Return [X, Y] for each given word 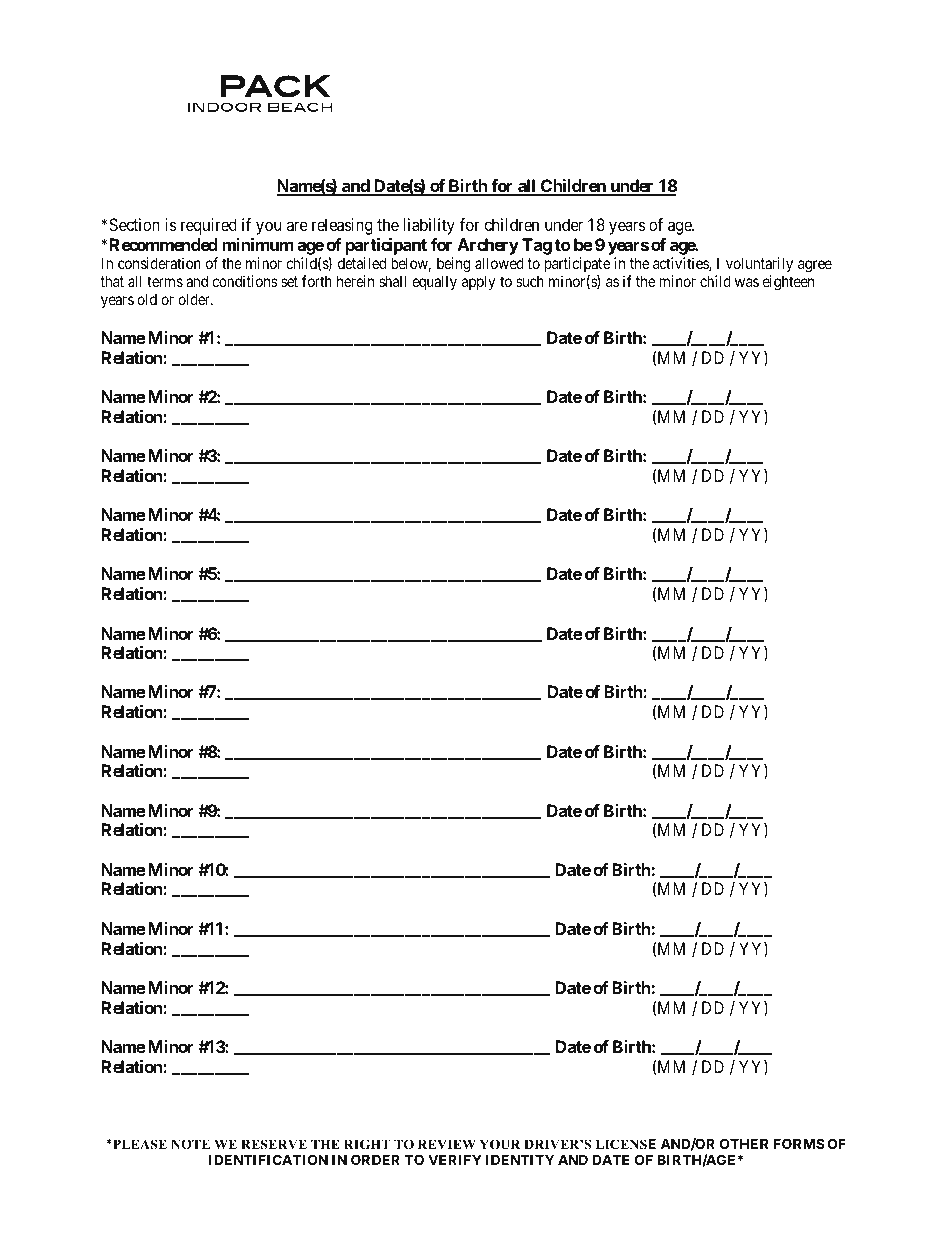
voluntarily [759, 264]
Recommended [164, 244]
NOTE [190, 1144]
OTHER [744, 1143]
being [453, 265]
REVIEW [447, 1144]
